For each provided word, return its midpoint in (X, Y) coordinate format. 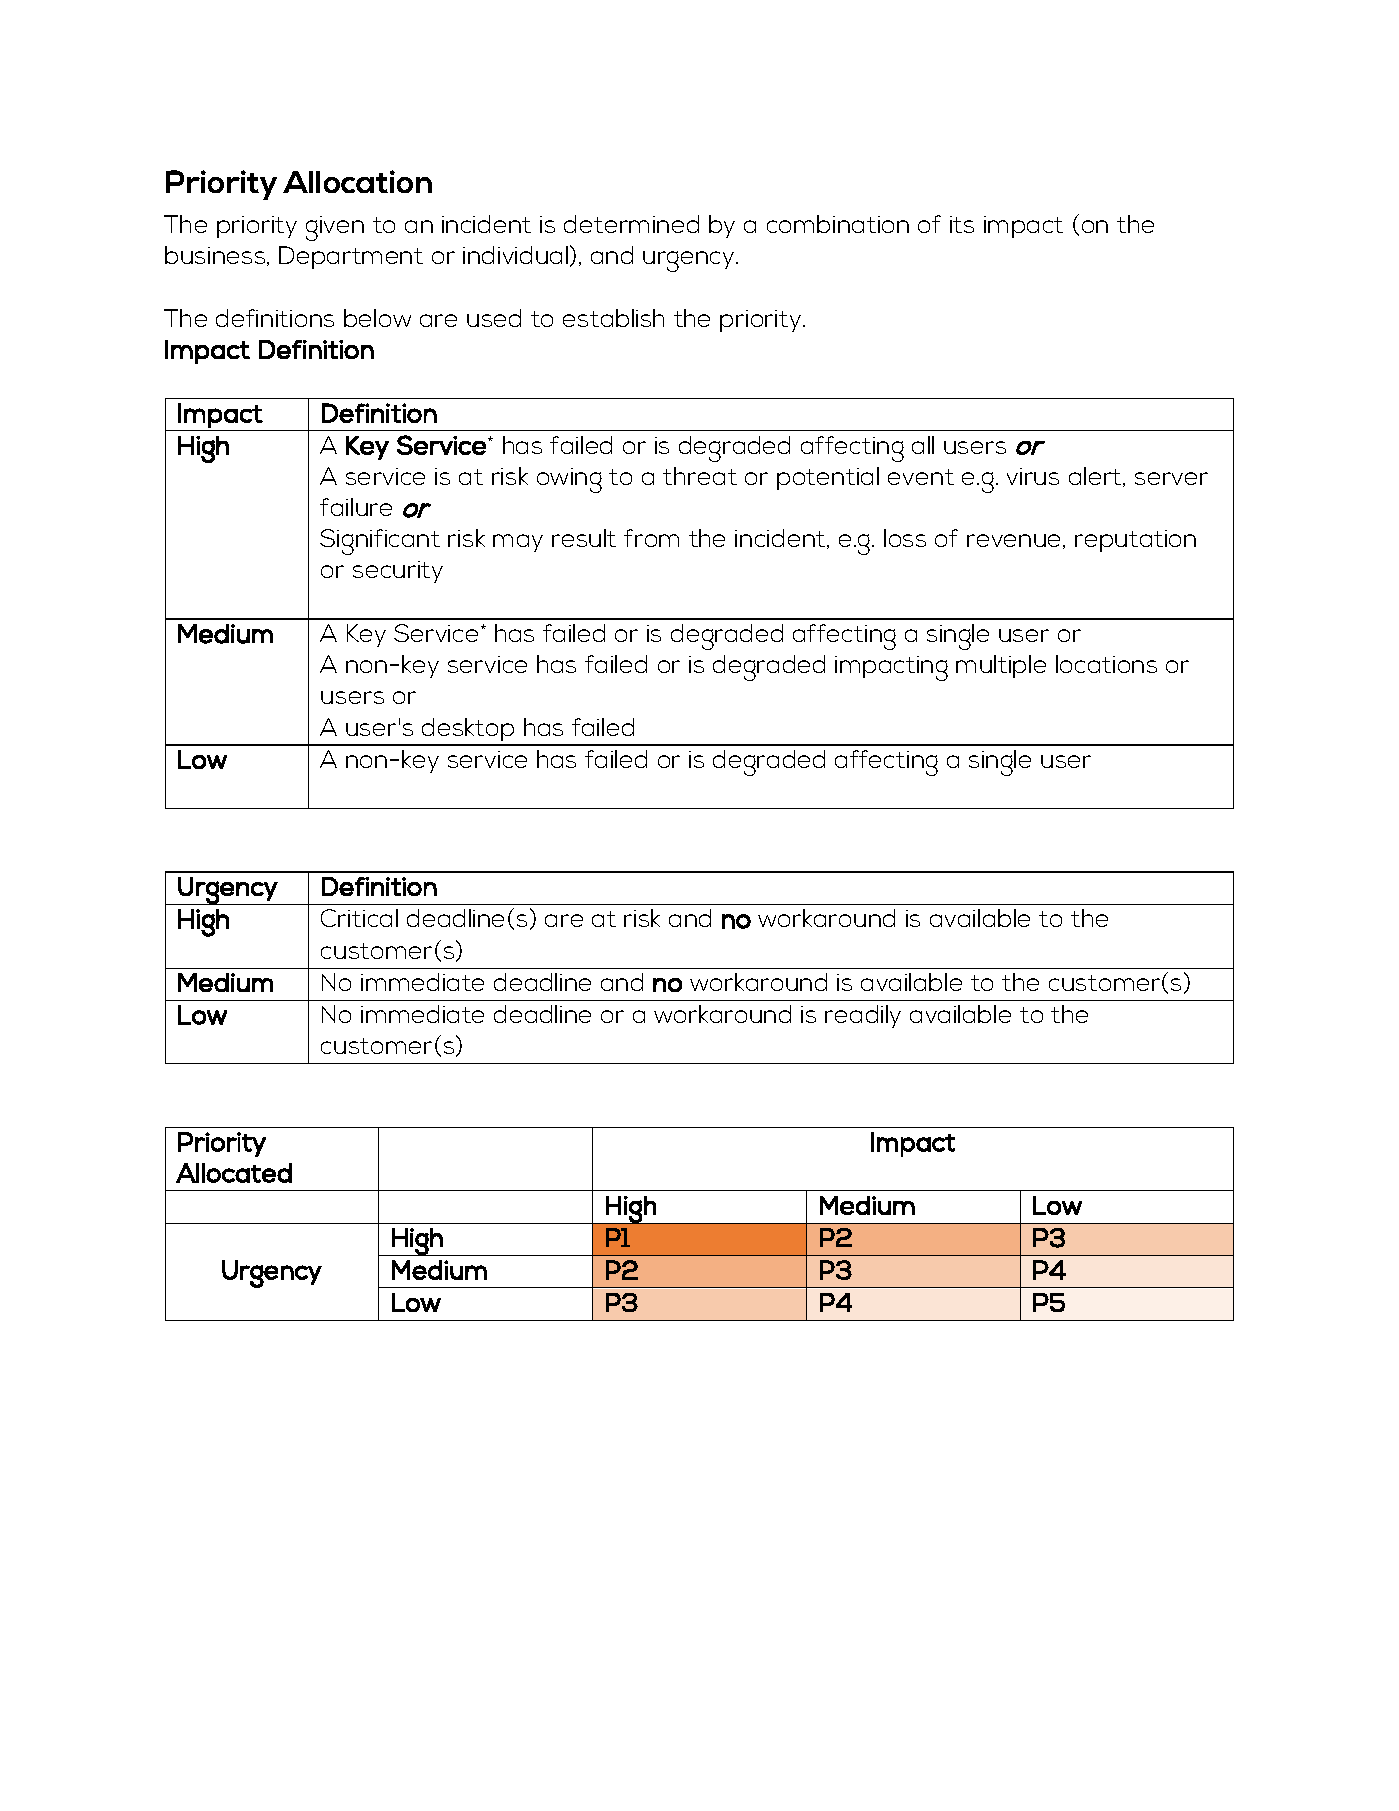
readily (863, 1016)
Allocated (234, 1173)
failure (356, 507)
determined (631, 224)
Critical (359, 918)
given (335, 228)
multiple (1001, 666)
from (651, 538)
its (962, 224)
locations (1106, 664)
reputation (1135, 541)
